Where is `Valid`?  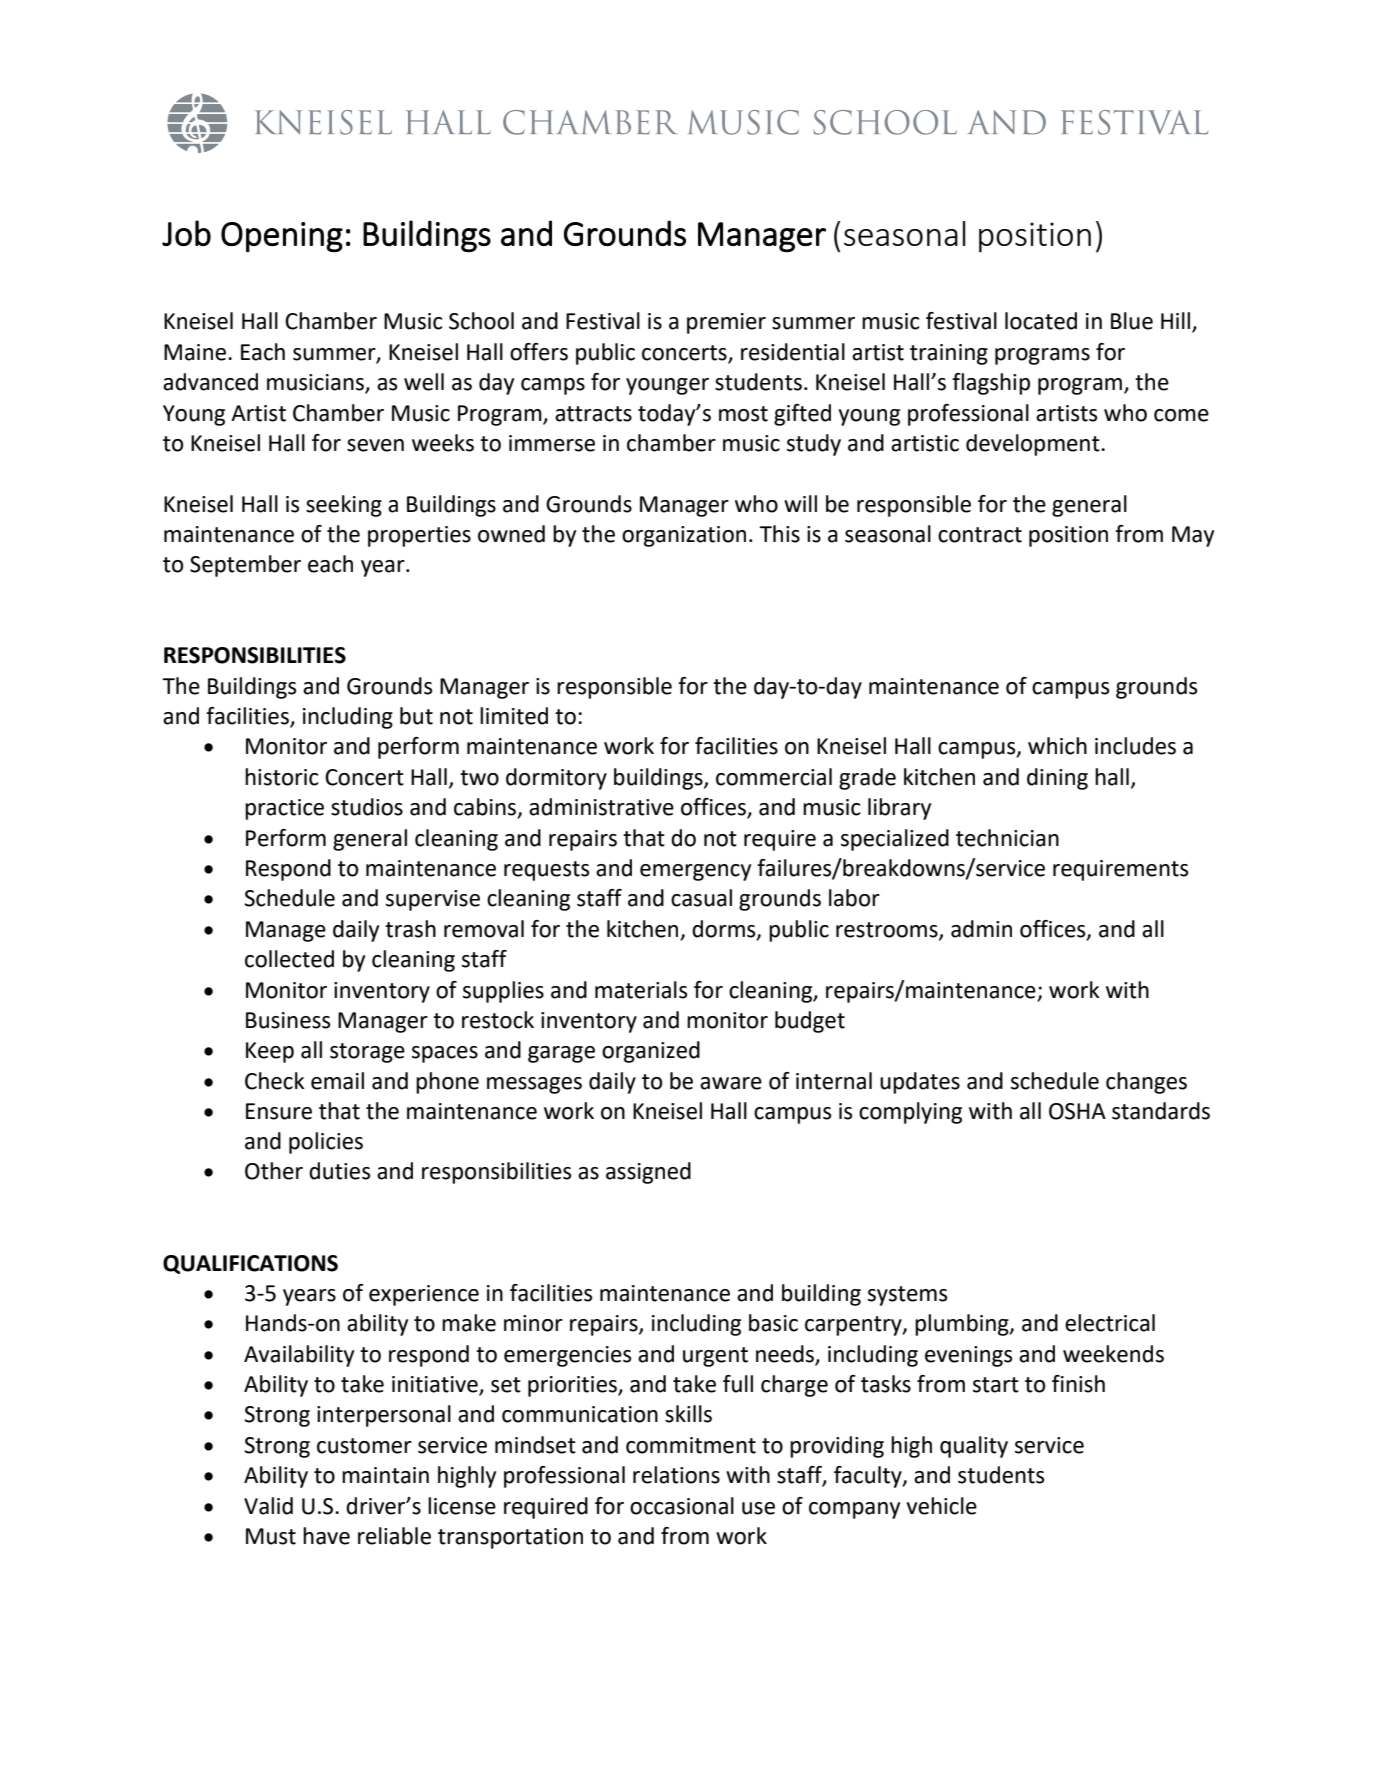
Valid is located at coordinates (268, 1506).
